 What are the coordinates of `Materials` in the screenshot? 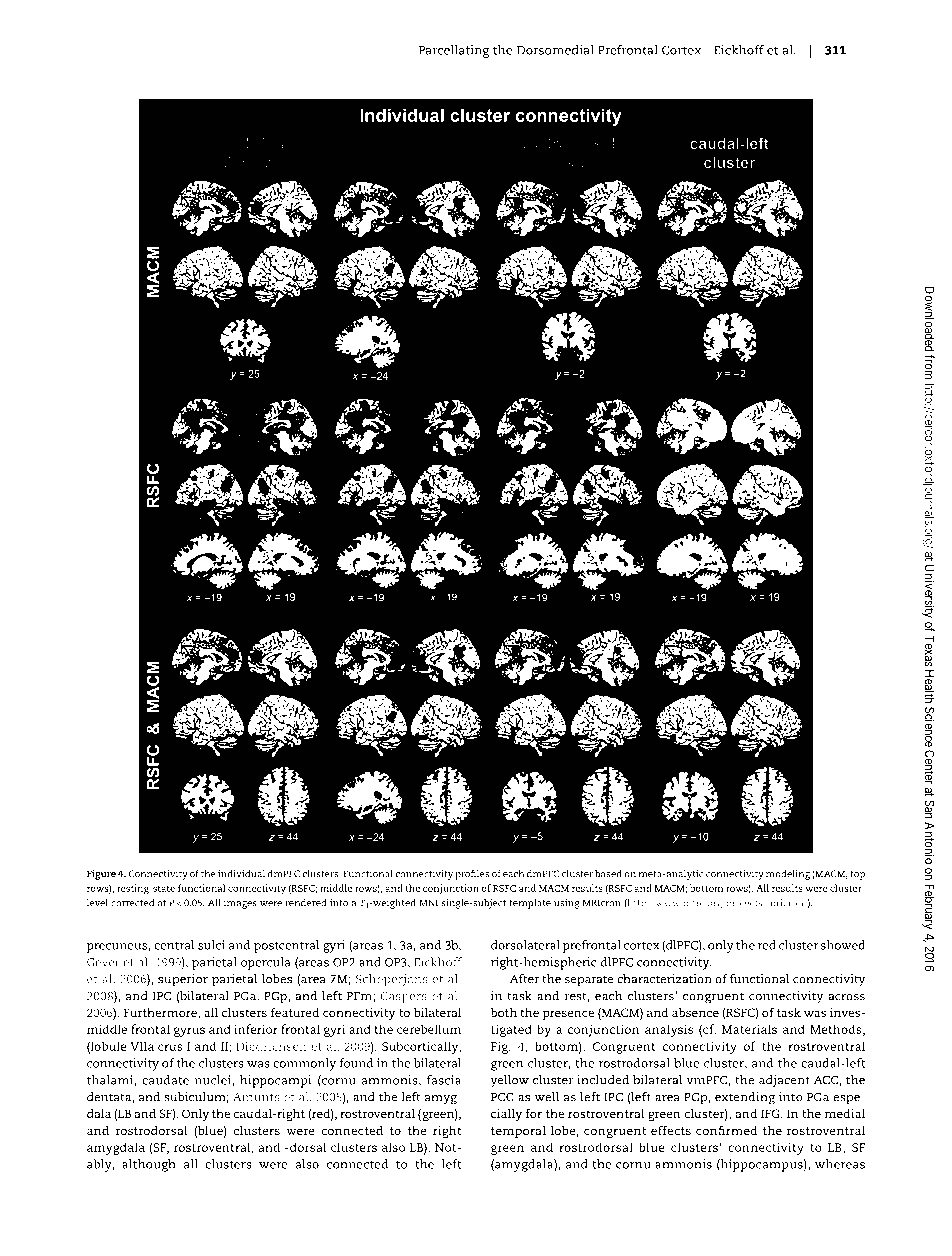 It's located at (749, 1029).
